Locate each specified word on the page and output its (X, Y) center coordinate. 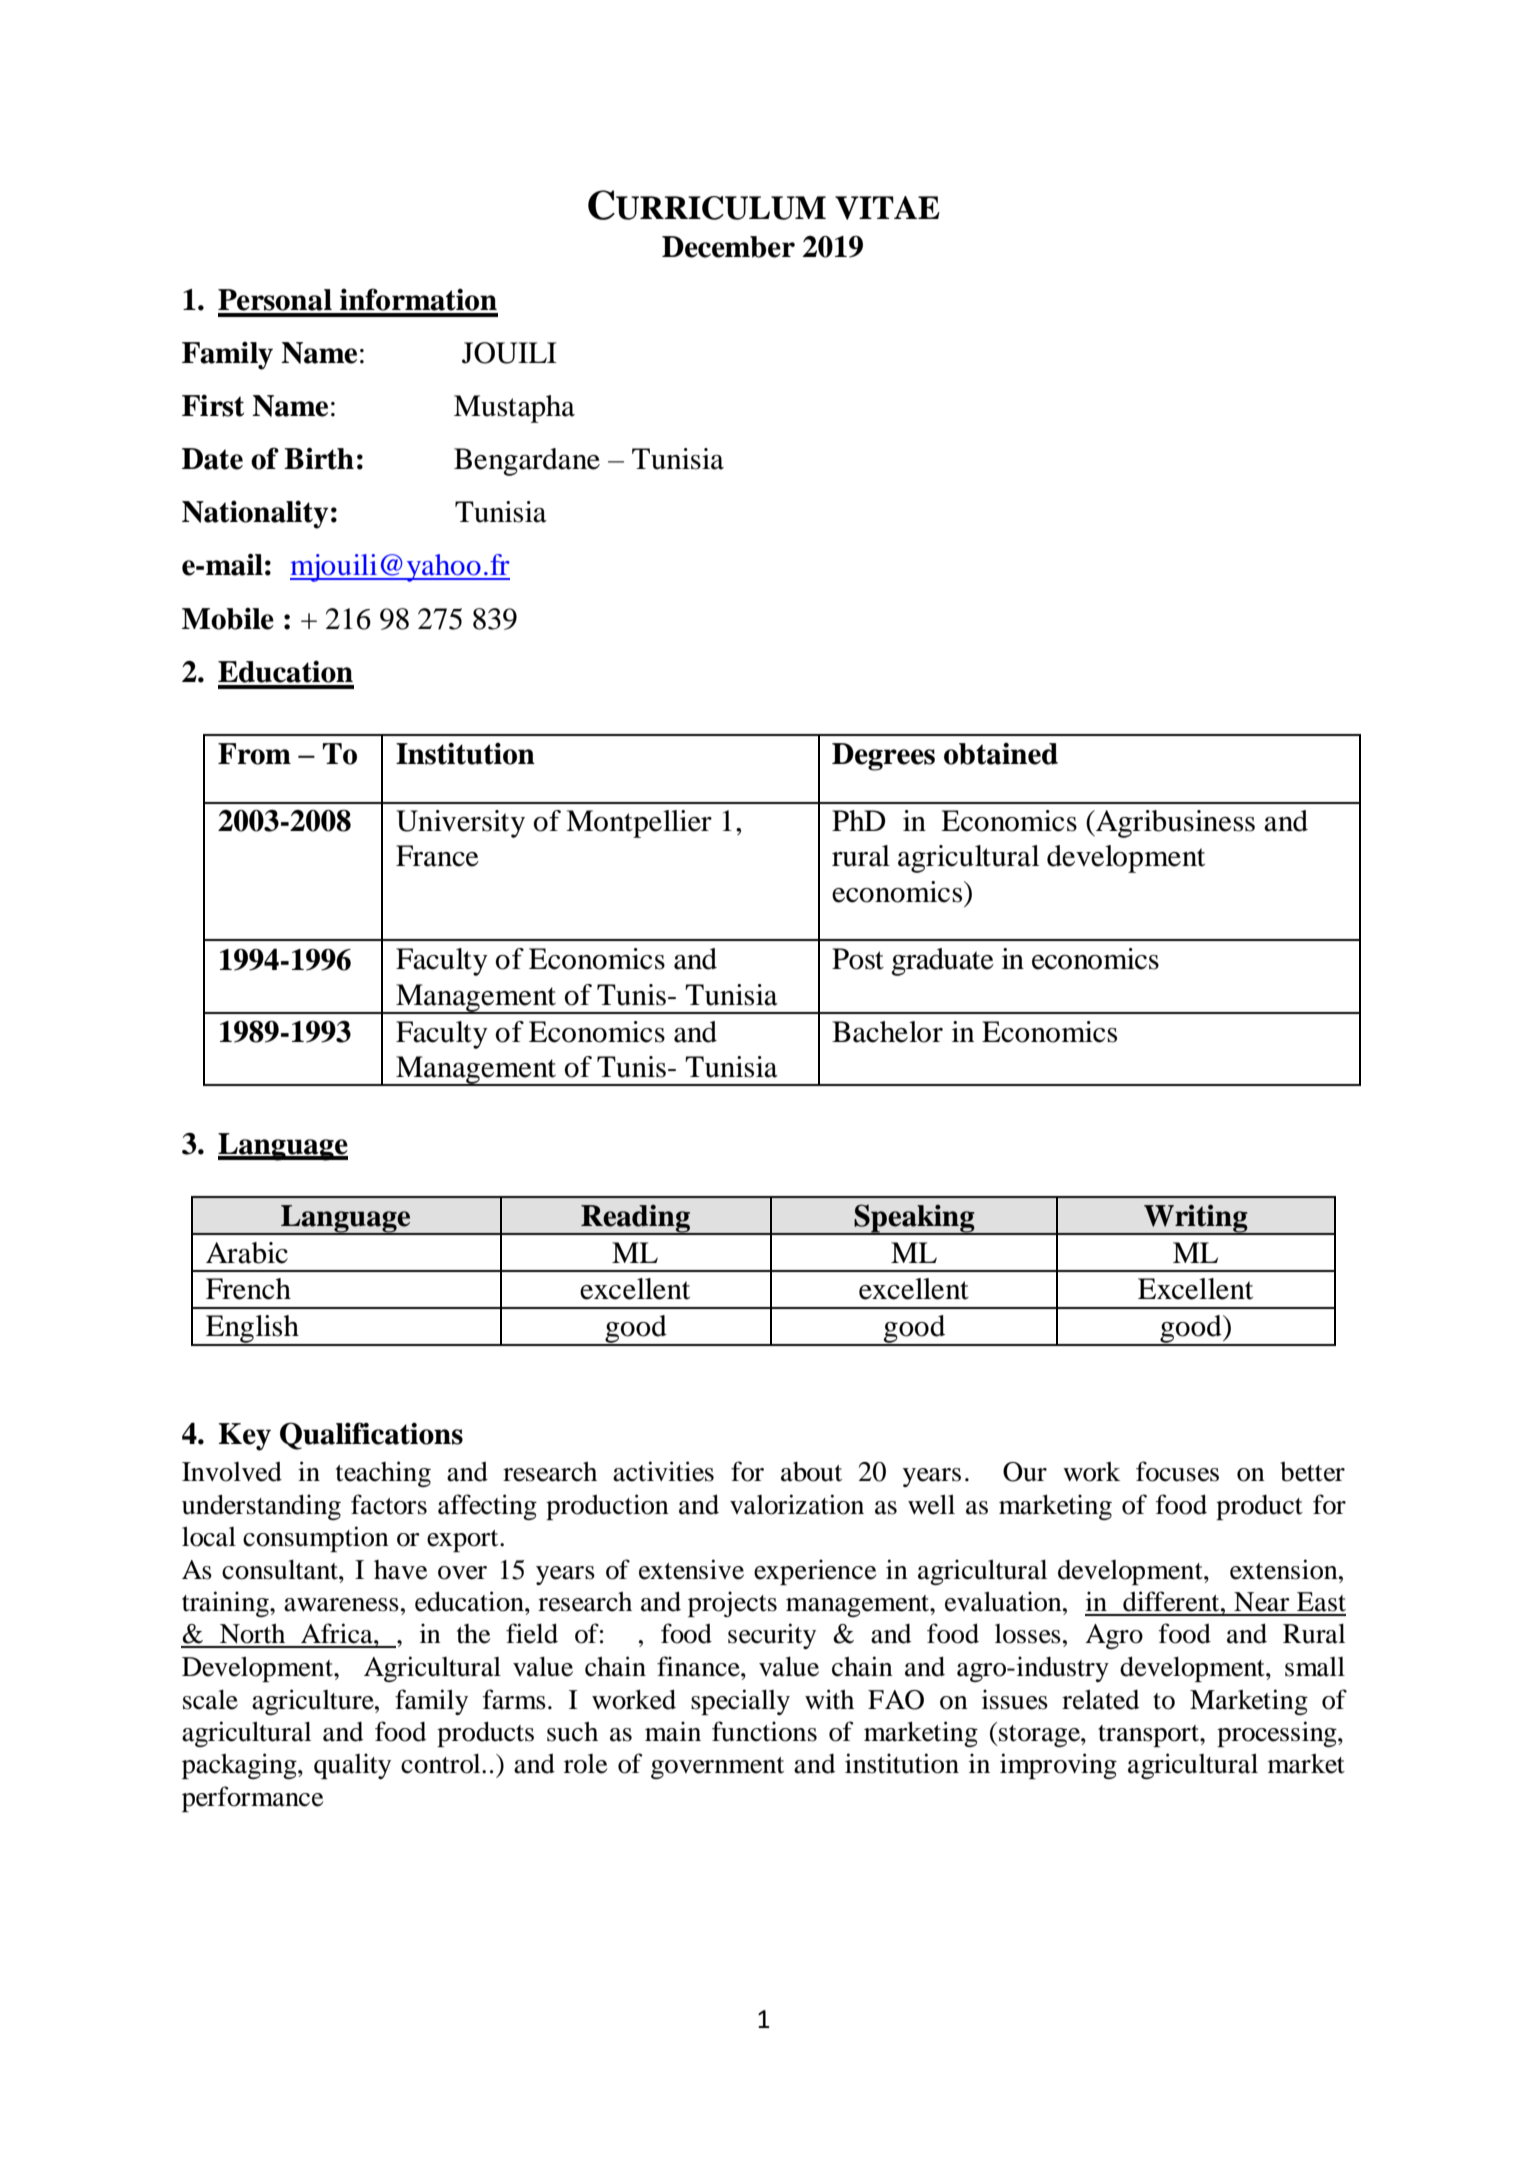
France (437, 856)
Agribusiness (1174, 824)
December (728, 247)
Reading (635, 1219)
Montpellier (639, 824)
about (811, 1472)
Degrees (883, 757)
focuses (1177, 1471)
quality (352, 1766)
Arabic (247, 1253)
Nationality (255, 514)
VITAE (887, 208)
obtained (1001, 753)
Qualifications (371, 1436)
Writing (1196, 1219)
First (213, 405)
